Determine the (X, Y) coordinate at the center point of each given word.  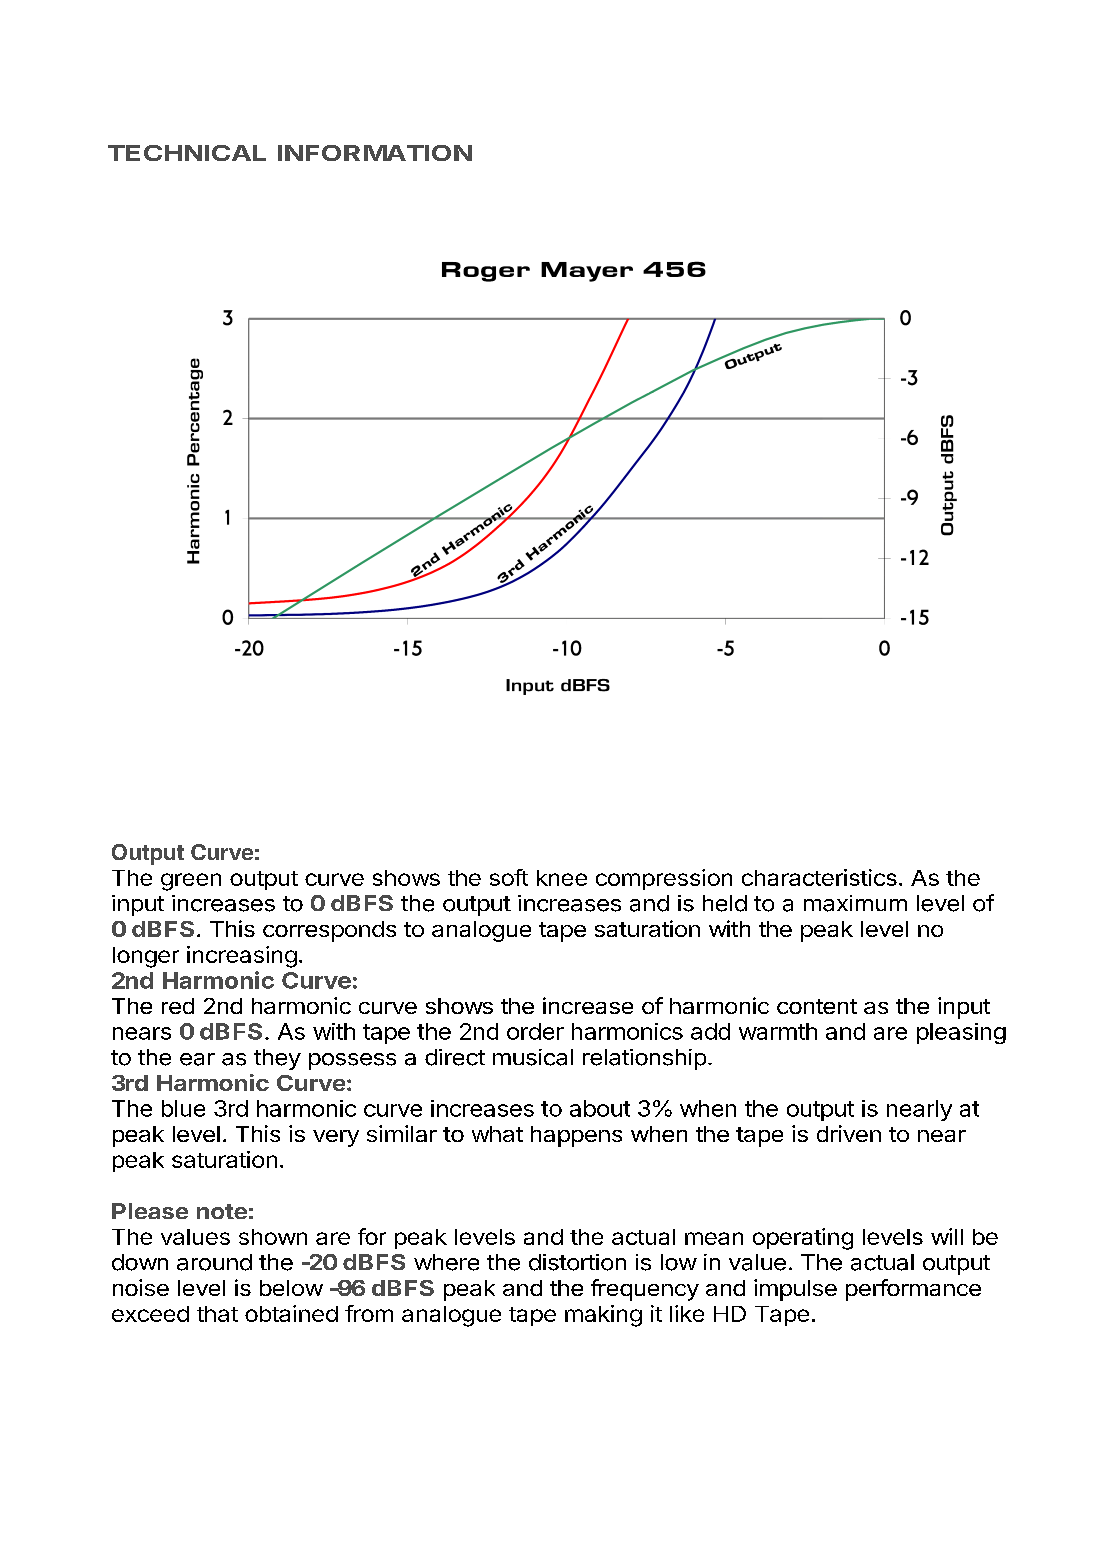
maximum (855, 903)
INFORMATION (375, 153)
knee (562, 878)
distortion (577, 1262)
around (214, 1262)
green (191, 882)
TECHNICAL (187, 153)
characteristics (819, 877)
